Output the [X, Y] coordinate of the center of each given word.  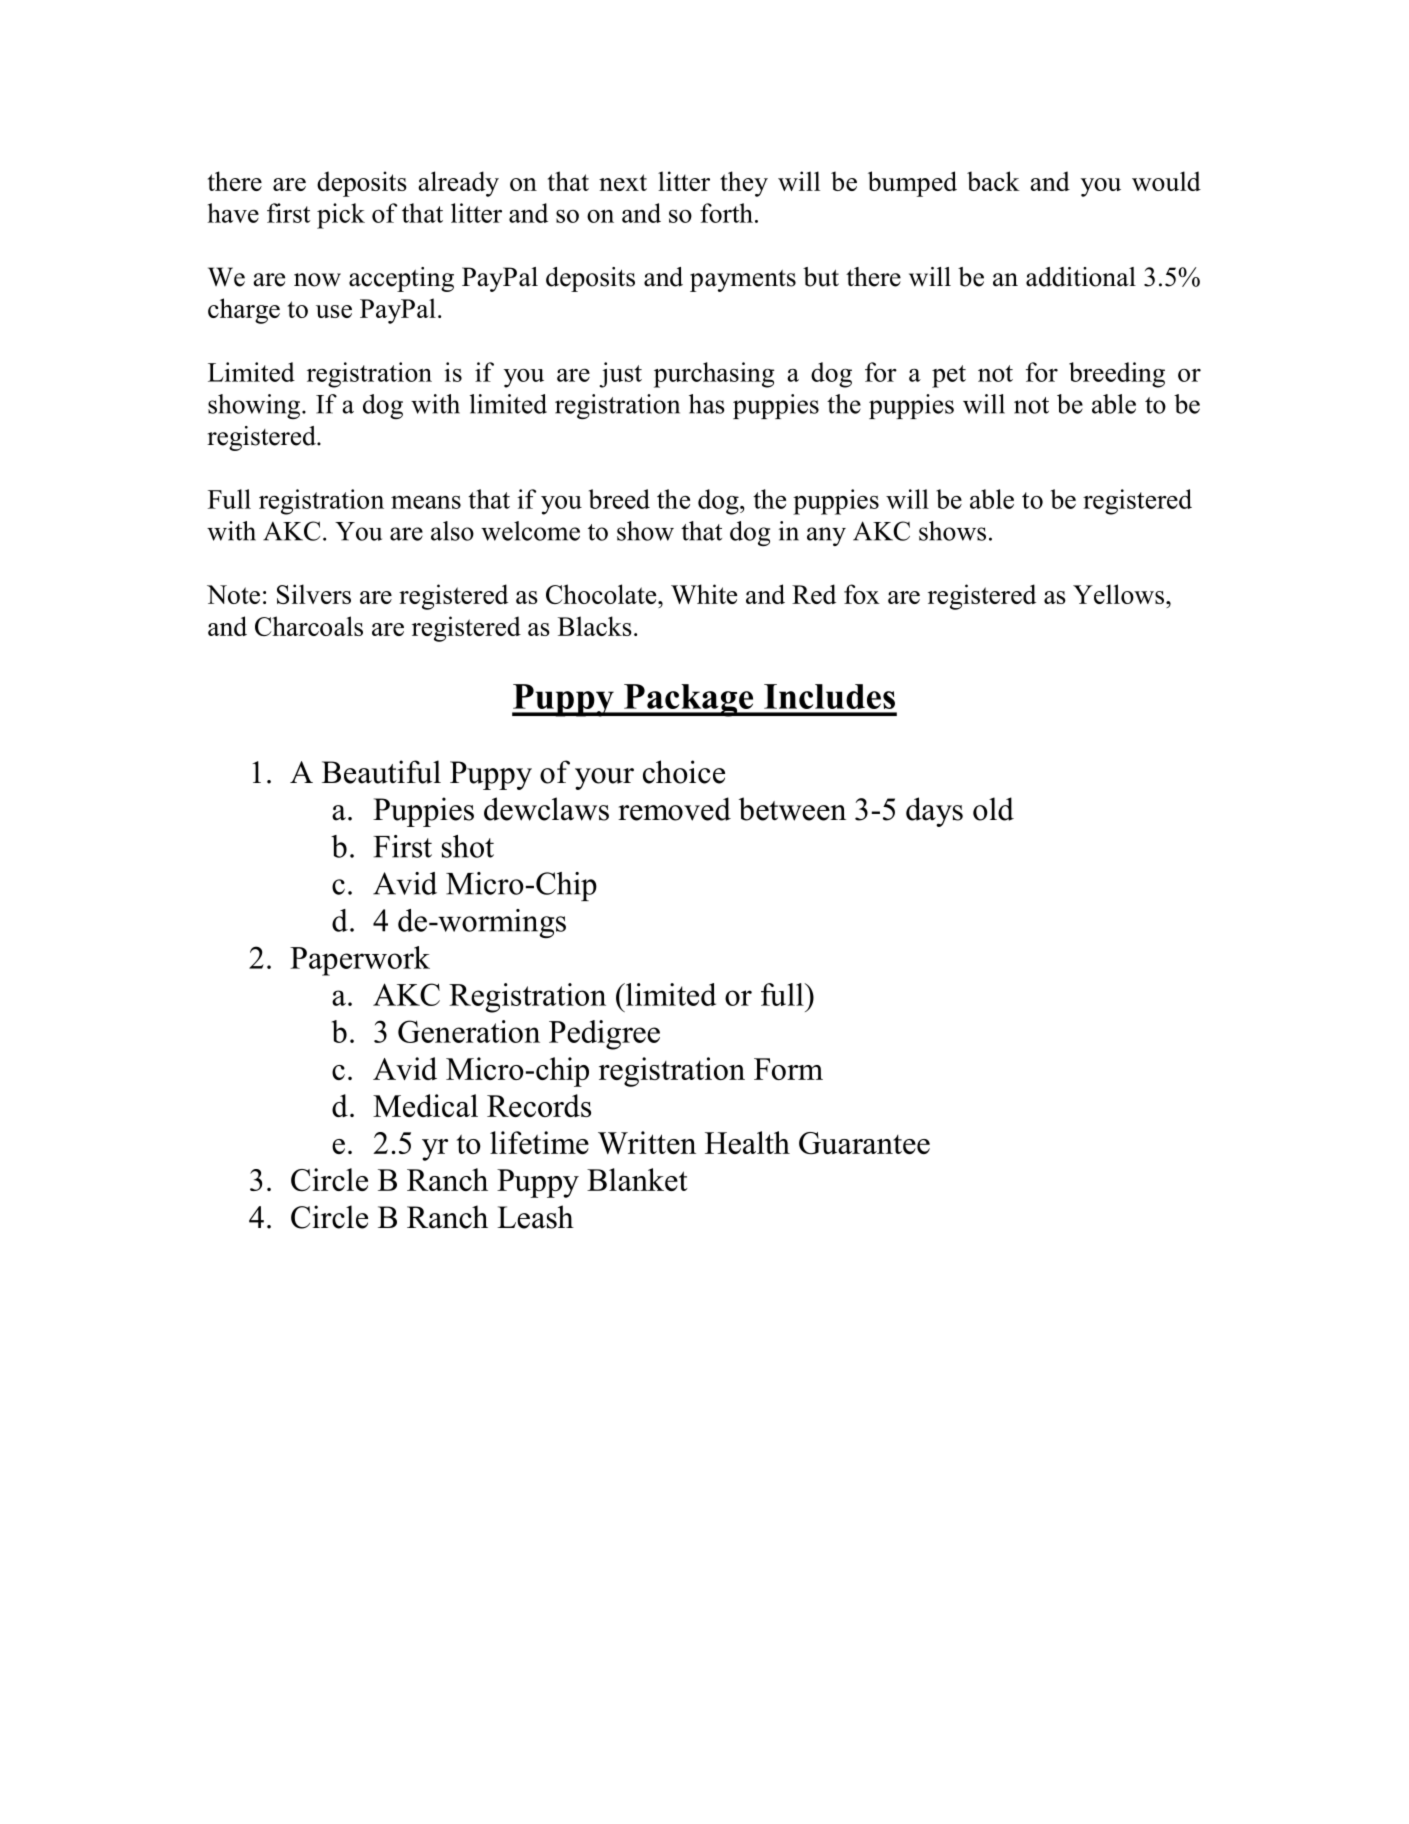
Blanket [637, 1179]
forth [726, 213]
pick [341, 216]
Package [689, 700]
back [993, 181]
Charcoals [309, 626]
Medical [425, 1105]
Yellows [1118, 594]
